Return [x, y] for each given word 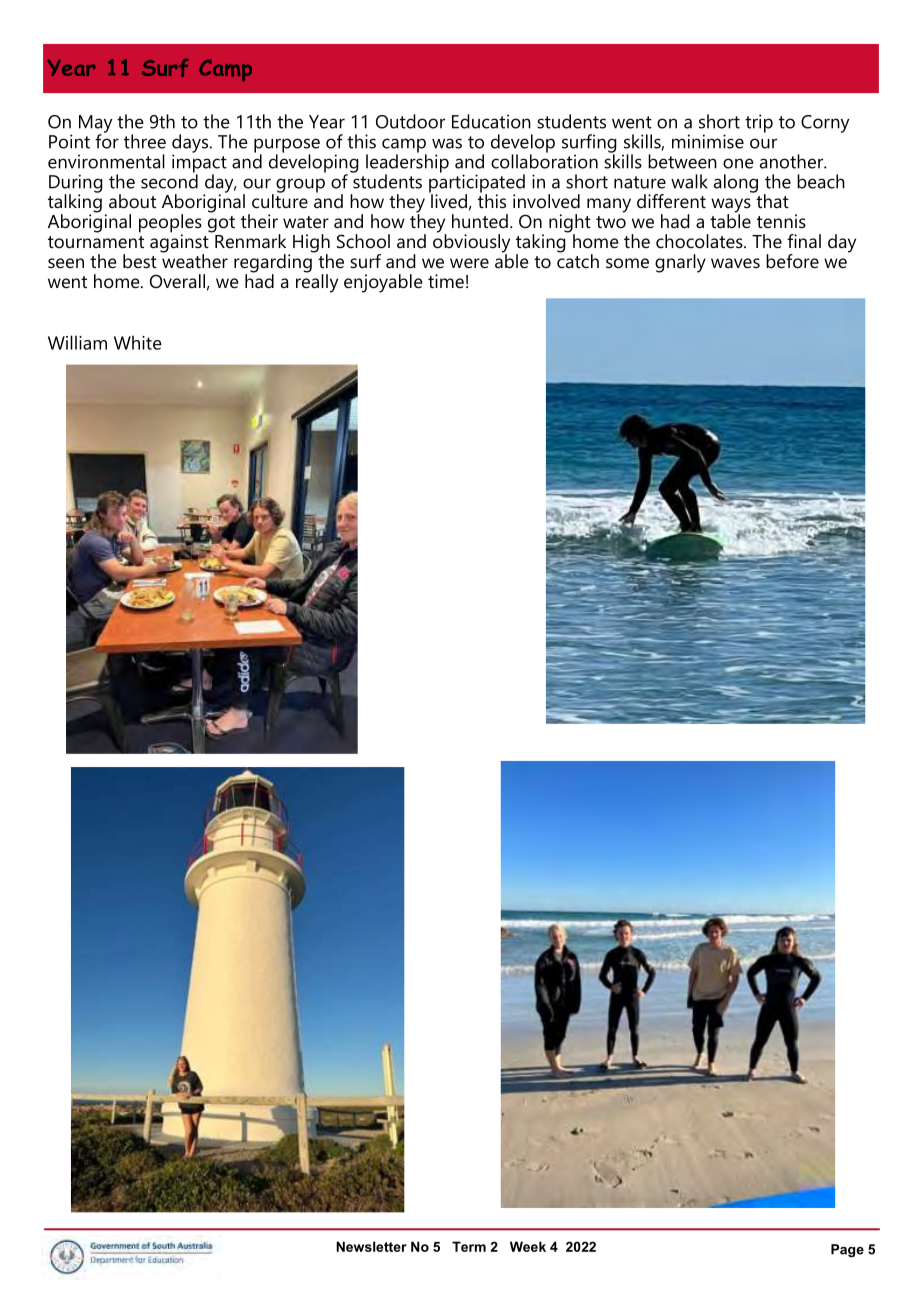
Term [469, 1246]
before [792, 261]
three [145, 141]
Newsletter [371, 1246]
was [447, 143]
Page [847, 1250]
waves [735, 263]
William [77, 342]
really [317, 282]
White [138, 342]
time [446, 281]
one [738, 163]
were [469, 263]
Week [528, 1246]
